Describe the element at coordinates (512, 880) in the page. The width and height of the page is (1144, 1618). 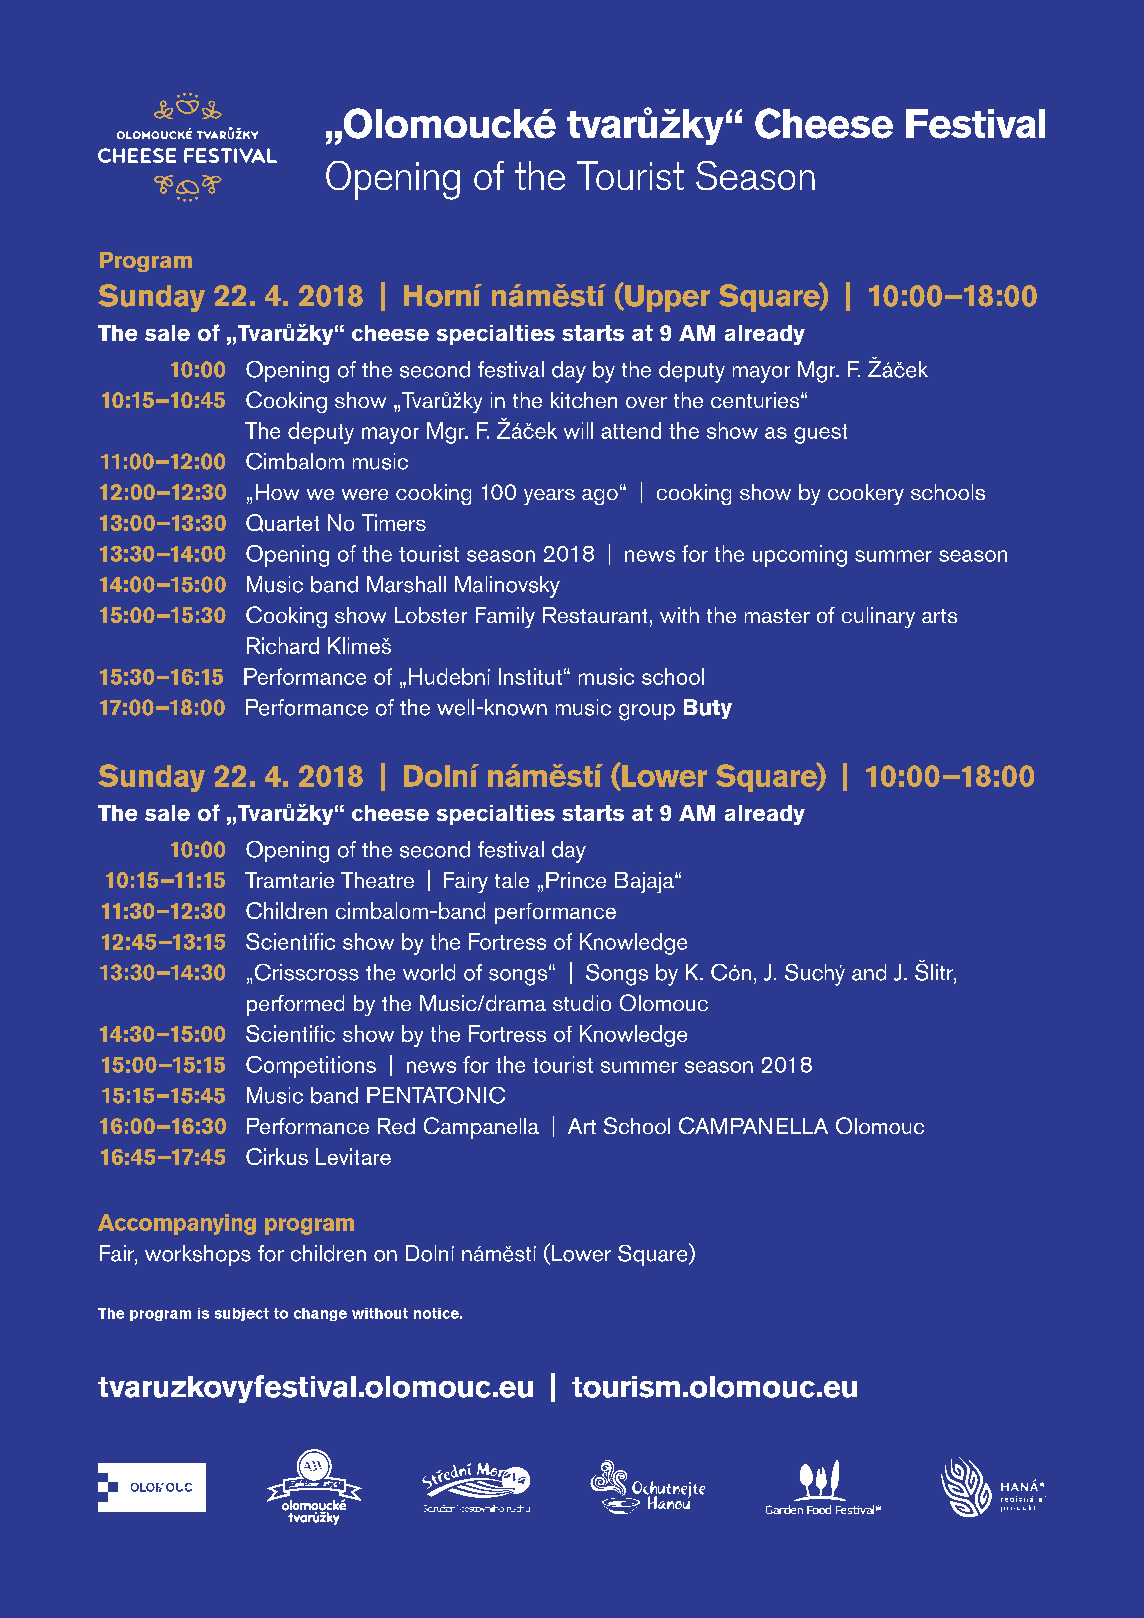
I see `tale` at that location.
